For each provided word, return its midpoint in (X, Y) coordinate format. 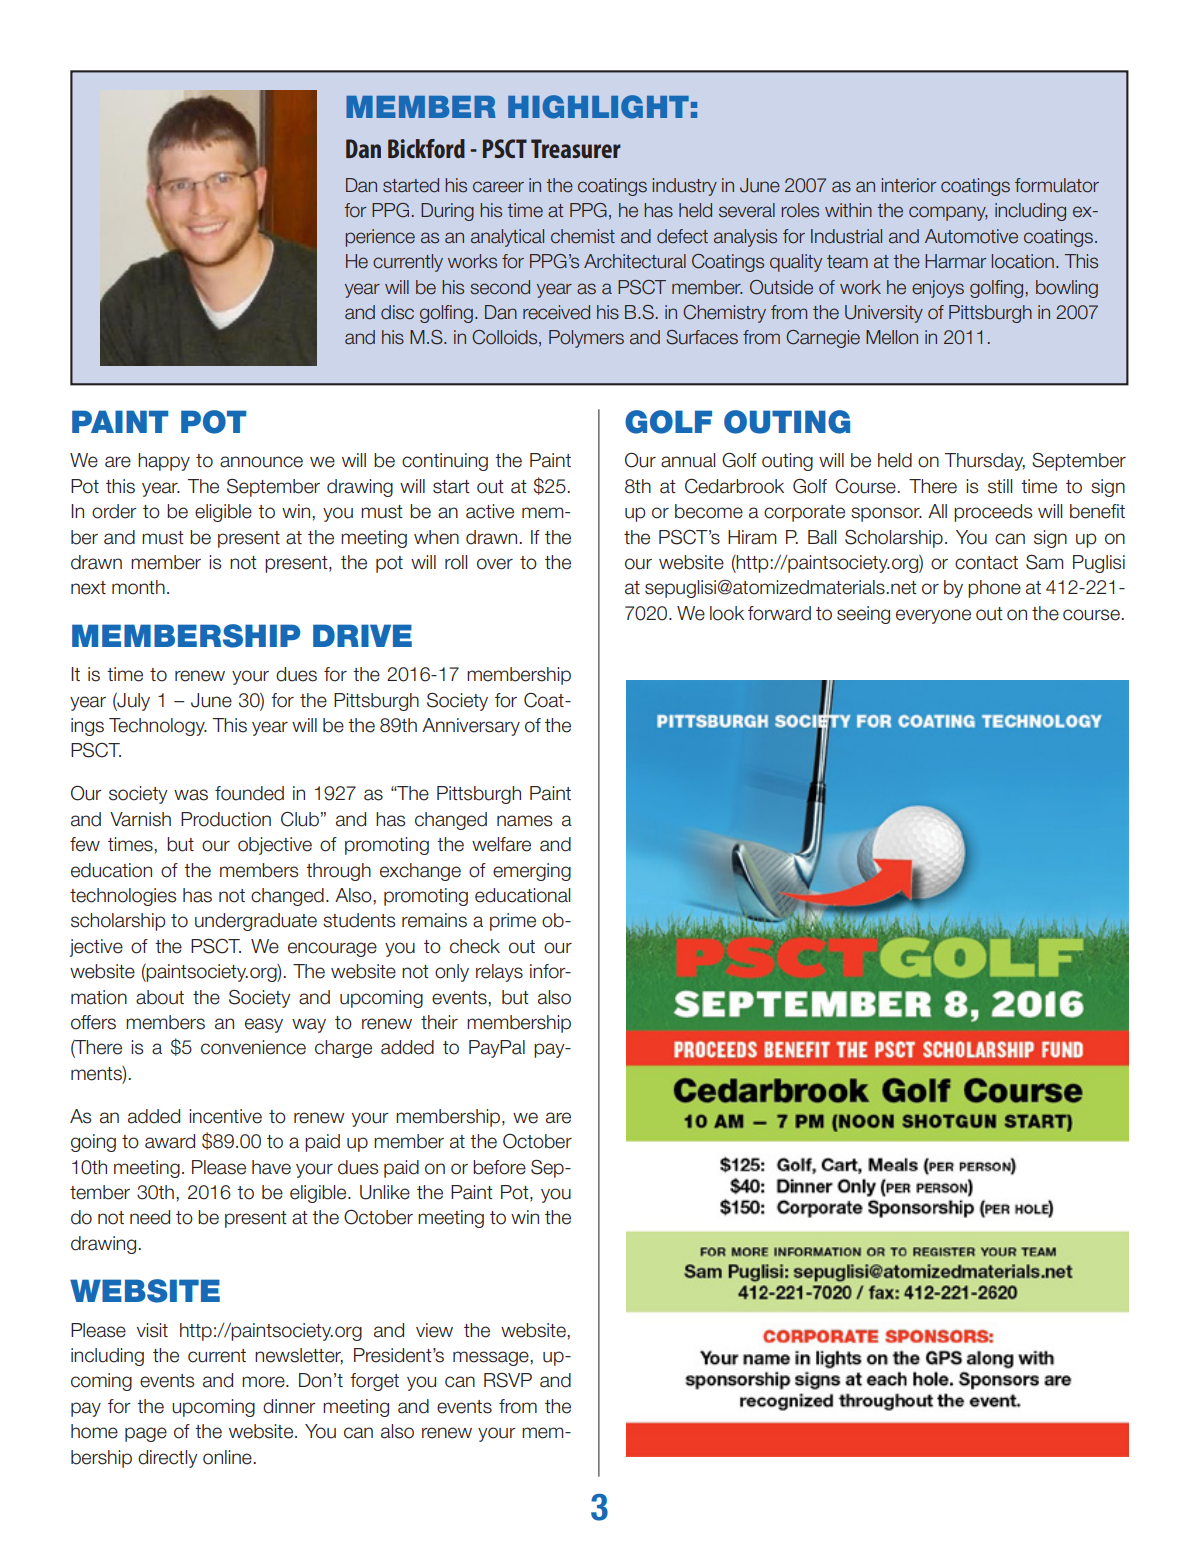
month (138, 587)
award (170, 1141)
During (447, 212)
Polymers (586, 339)
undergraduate (256, 922)
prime (513, 922)
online (227, 1457)
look (727, 613)
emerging (532, 872)
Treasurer (576, 148)
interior (909, 185)
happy (164, 462)
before (499, 1167)
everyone (933, 616)
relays (499, 973)
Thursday (985, 462)
